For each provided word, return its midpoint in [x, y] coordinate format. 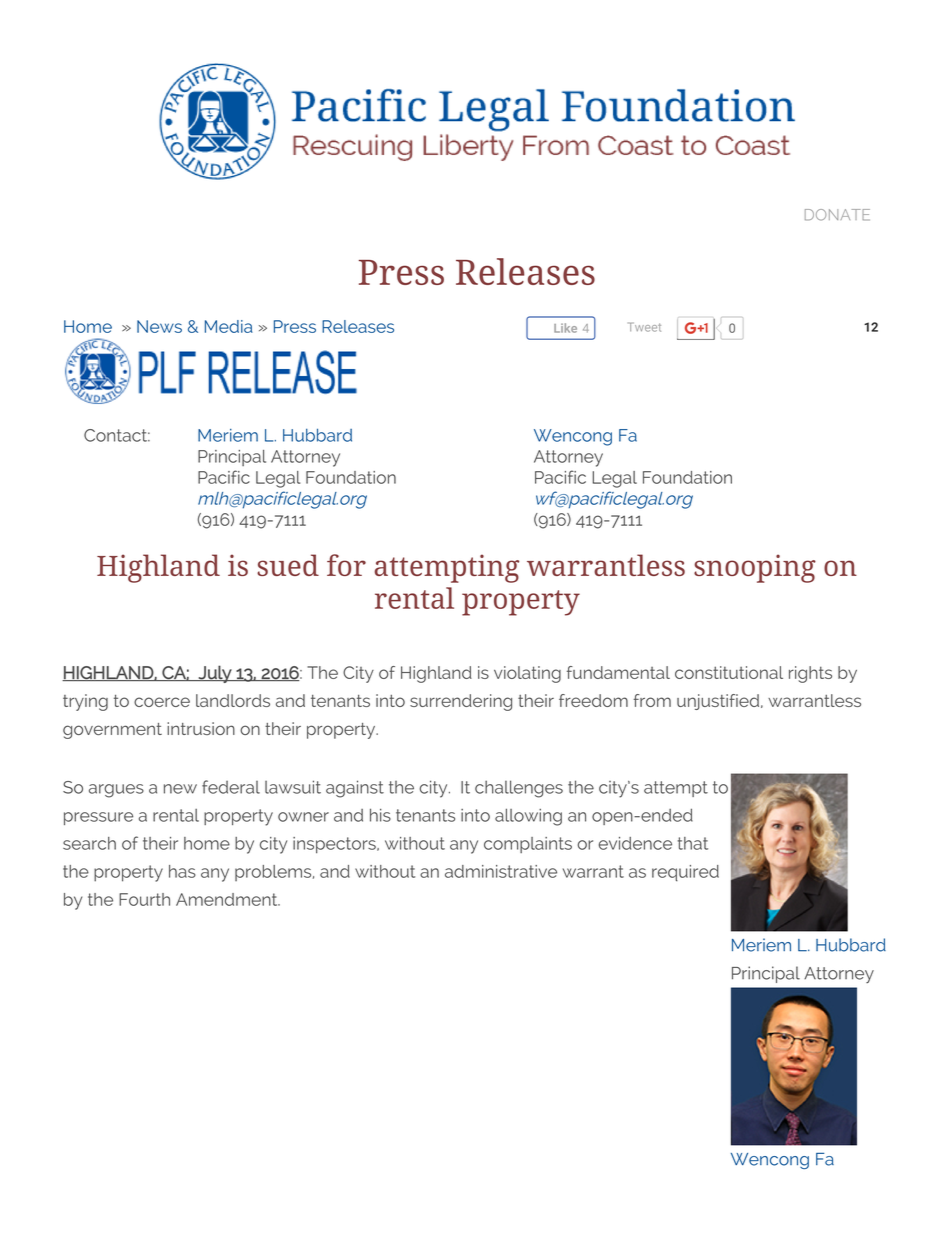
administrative [501, 871]
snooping [755, 568]
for [346, 565]
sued [288, 565]
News [159, 326]
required [685, 873]
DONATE [837, 215]
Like [565, 328]
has [182, 871]
